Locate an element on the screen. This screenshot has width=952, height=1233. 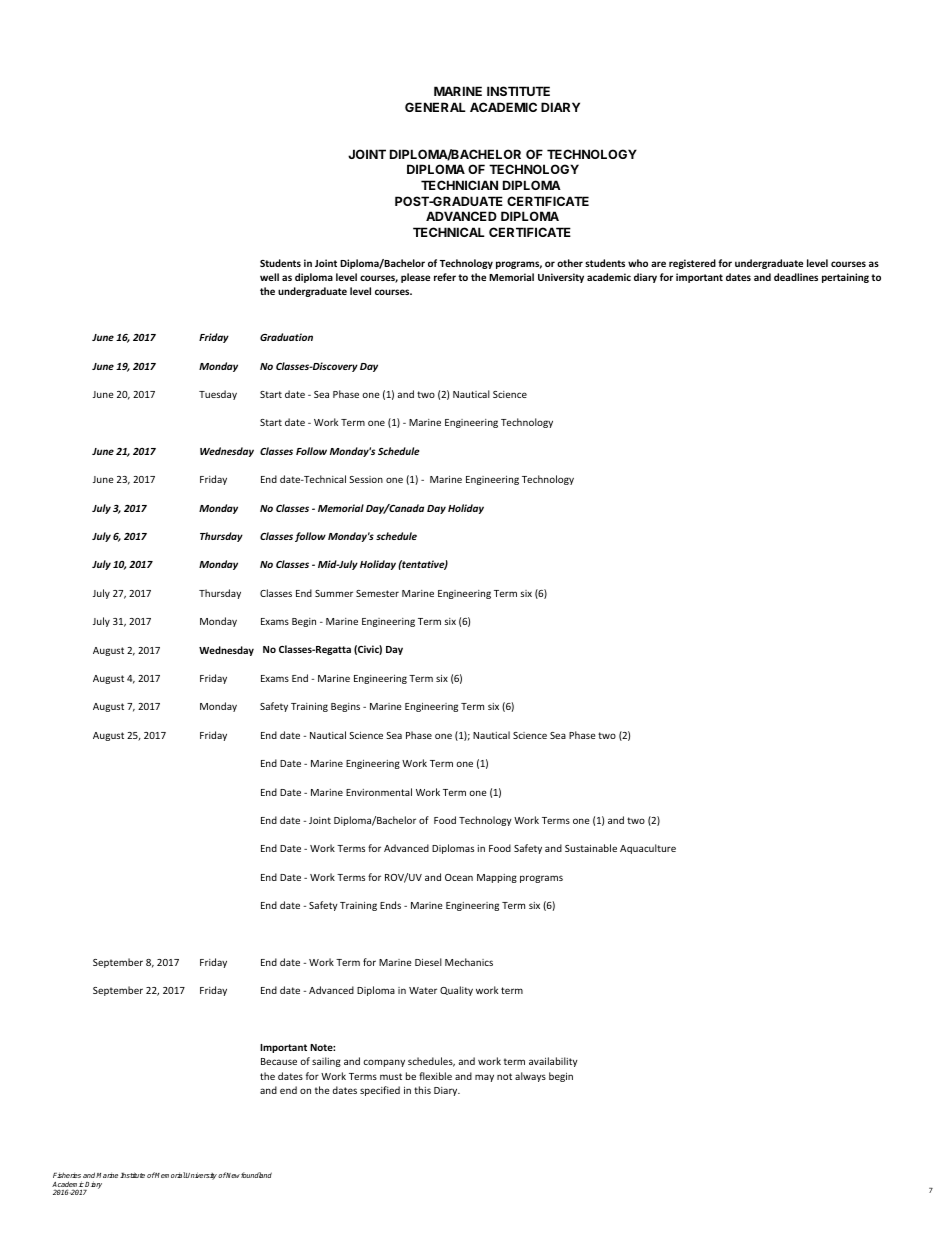
well is located at coordinates (269, 277).
